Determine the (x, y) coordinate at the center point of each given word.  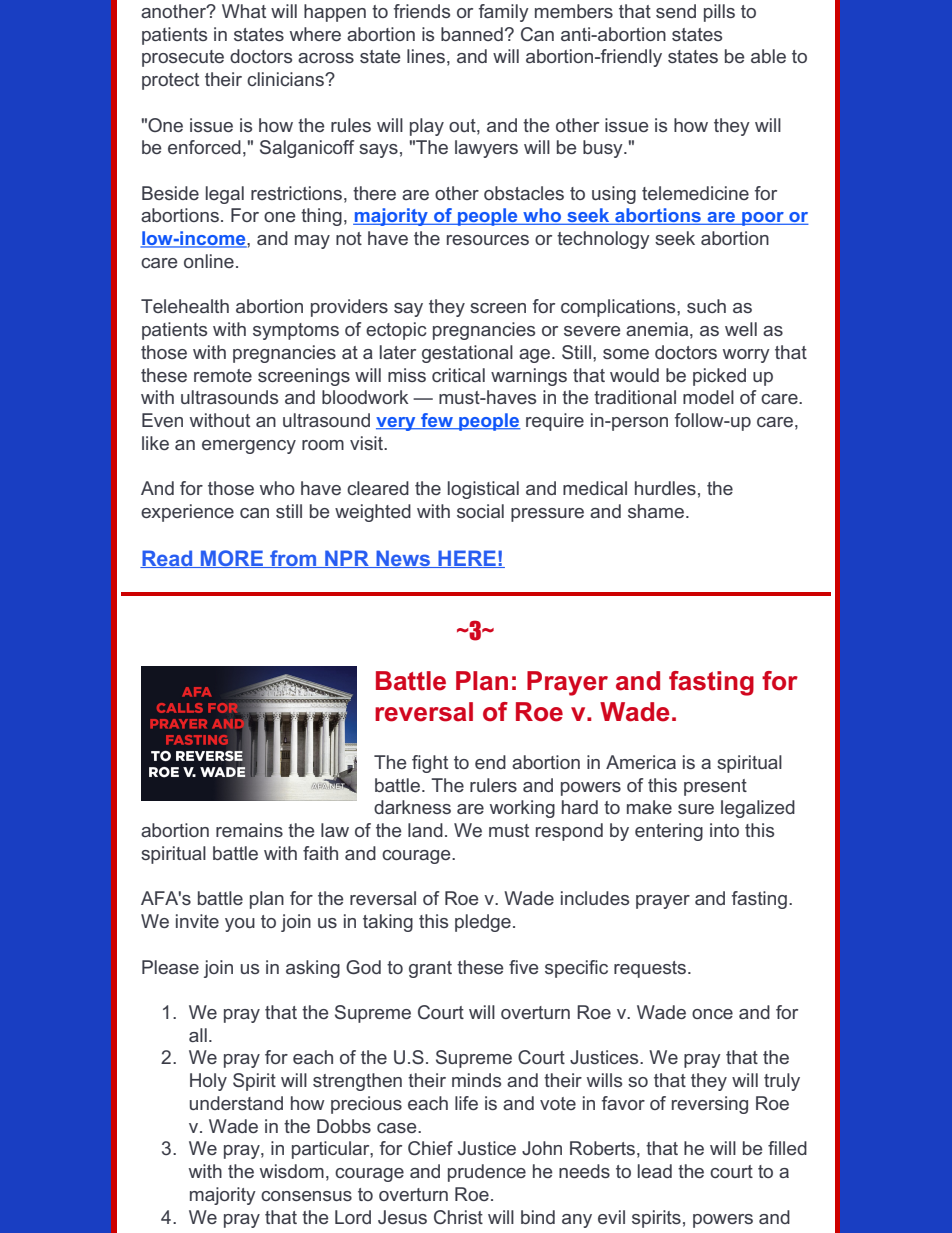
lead (655, 1171)
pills (719, 13)
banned (472, 34)
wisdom (292, 1171)
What (244, 11)
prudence (487, 1173)
